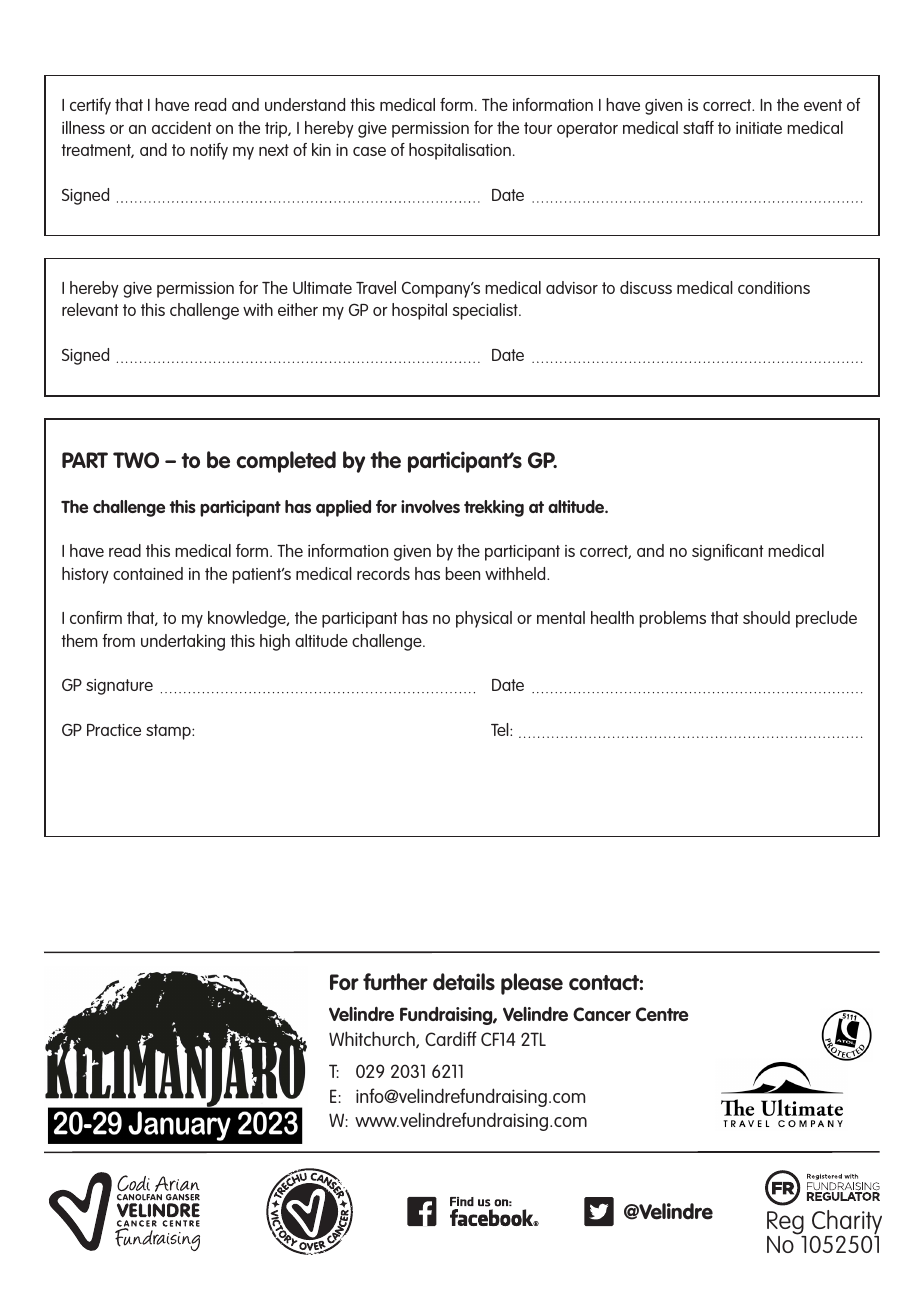 This screenshot has height=1308, width=924. Describe the element at coordinates (169, 732) in the screenshot. I see `stamp` at that location.
